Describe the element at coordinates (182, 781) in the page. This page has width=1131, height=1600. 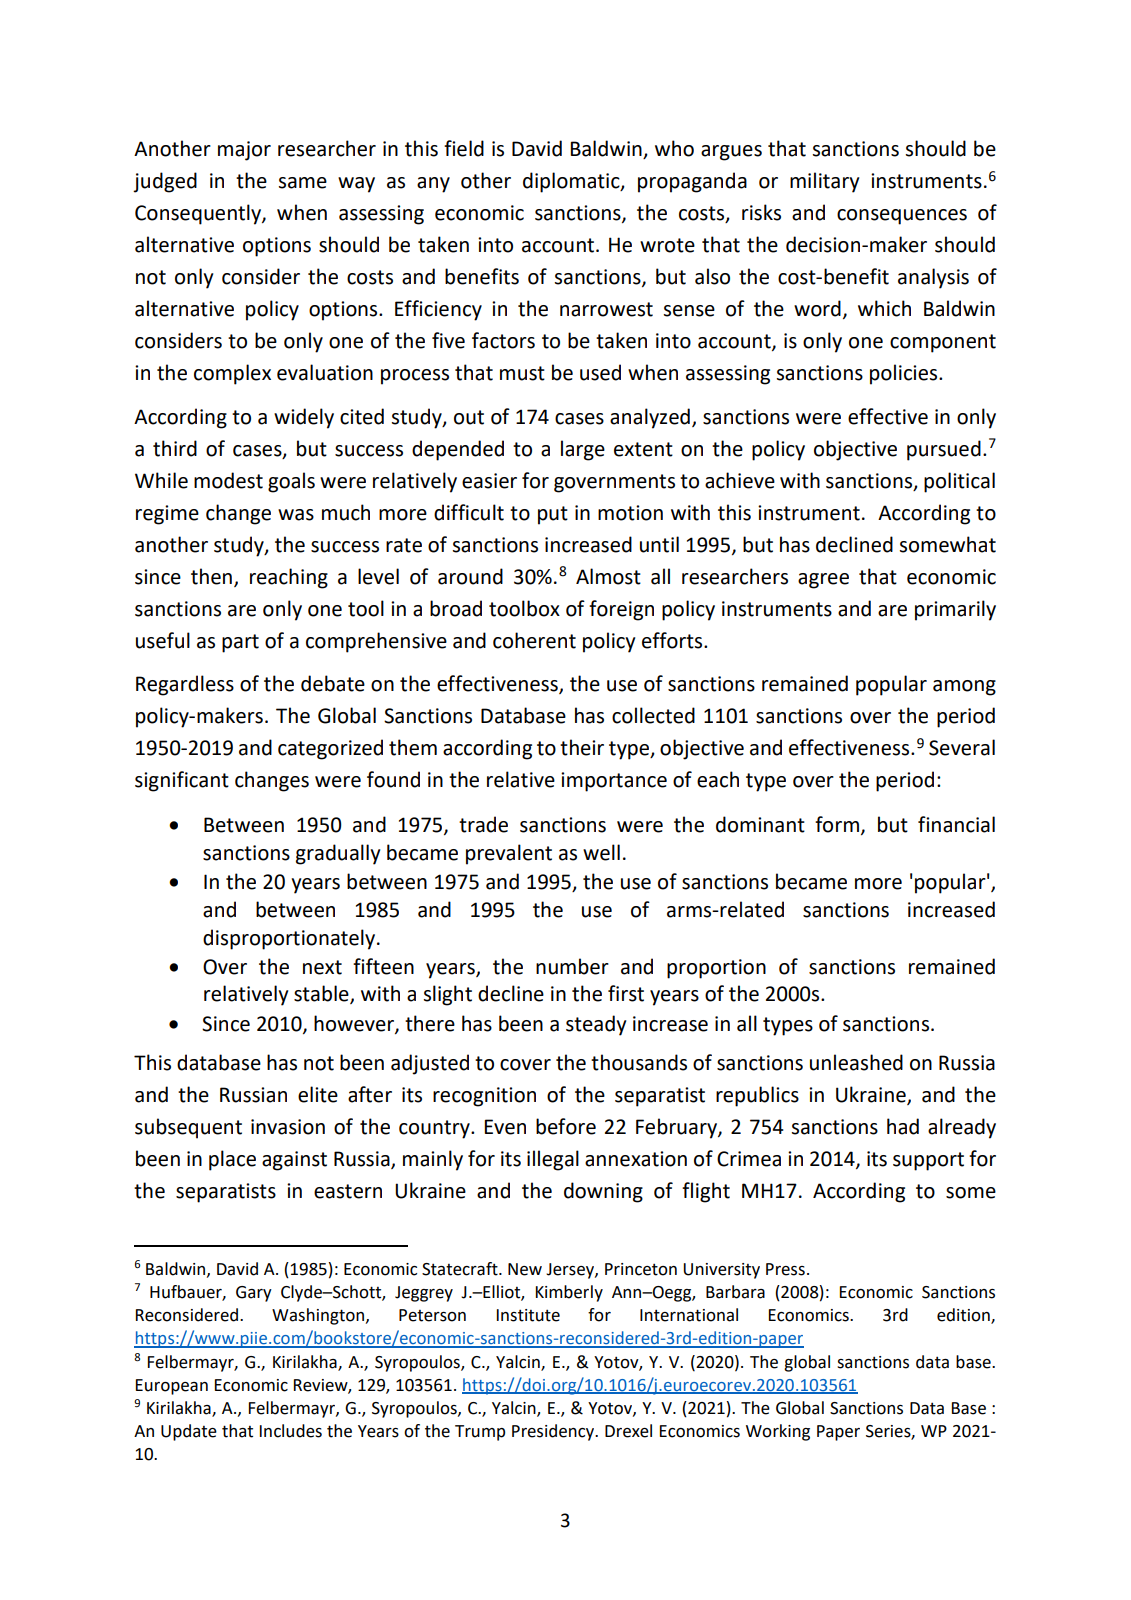
I see `significant` at that location.
